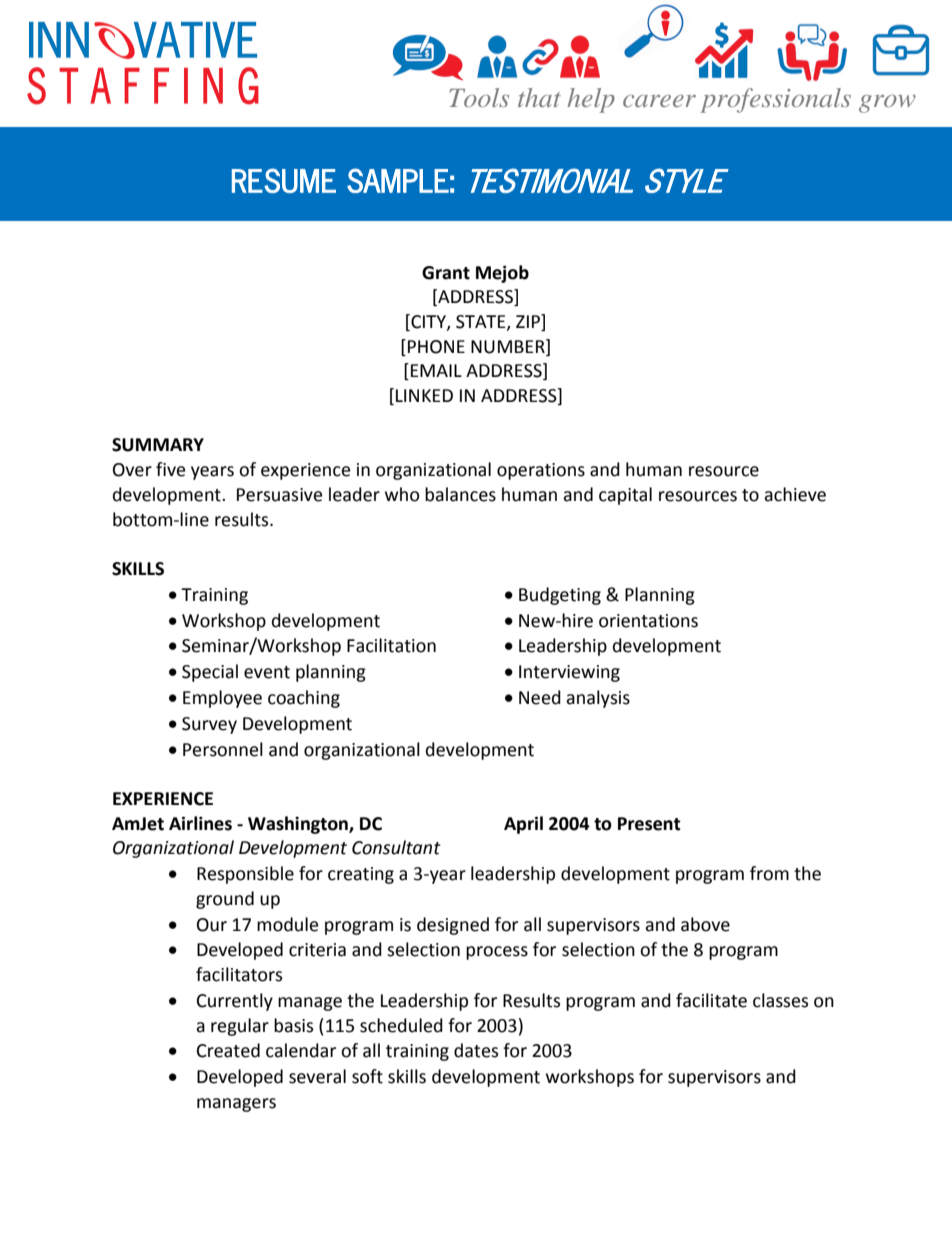 This screenshot has width=952, height=1233. Describe the element at coordinates (795, 494) in the screenshot. I see `achieve` at that location.
